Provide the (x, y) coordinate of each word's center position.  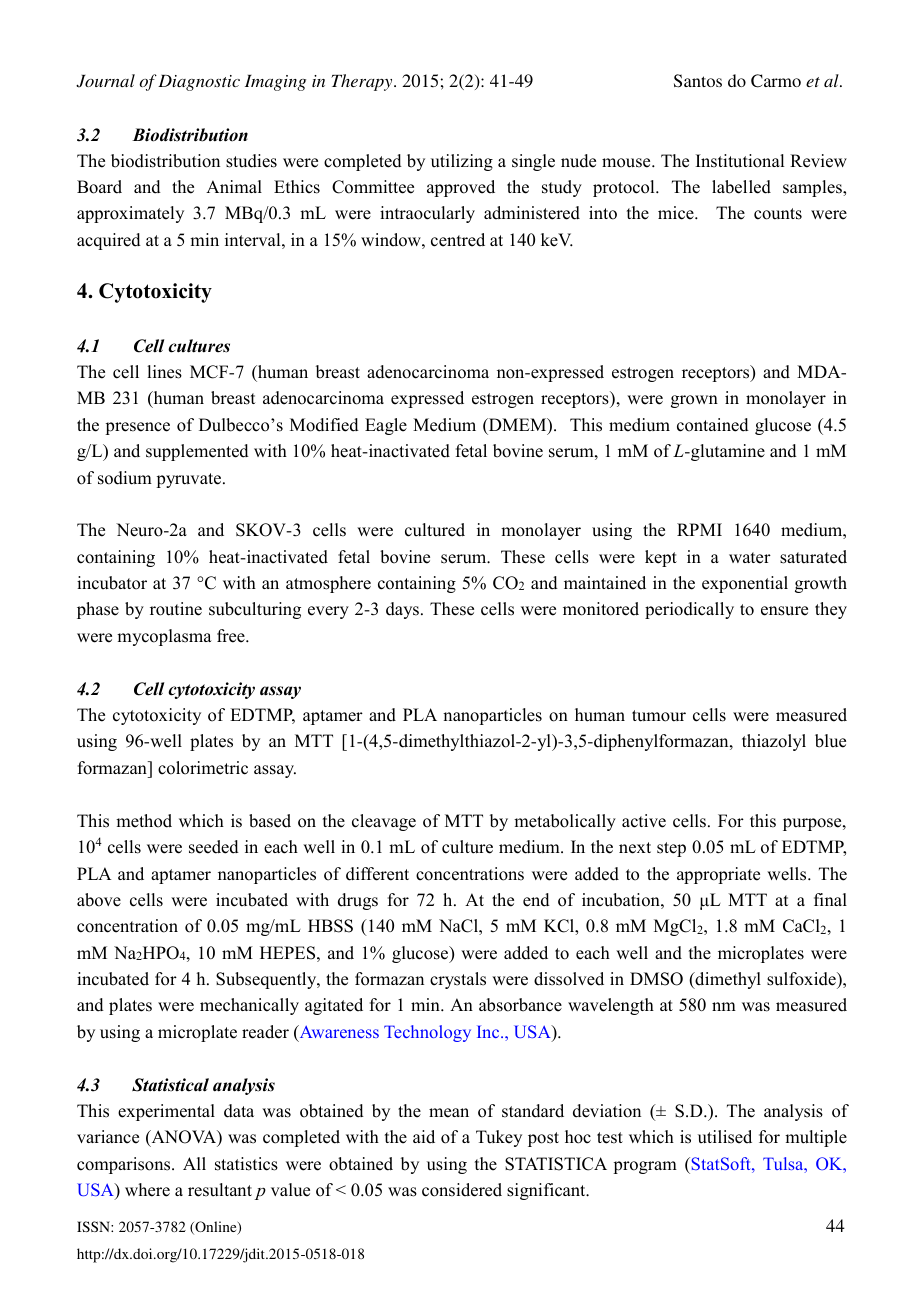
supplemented (197, 452)
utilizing (462, 162)
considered (462, 1190)
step (671, 849)
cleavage (384, 822)
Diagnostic (199, 83)
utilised (725, 1137)
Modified (324, 425)
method (144, 821)
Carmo (776, 81)
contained (713, 425)
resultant (220, 1190)
